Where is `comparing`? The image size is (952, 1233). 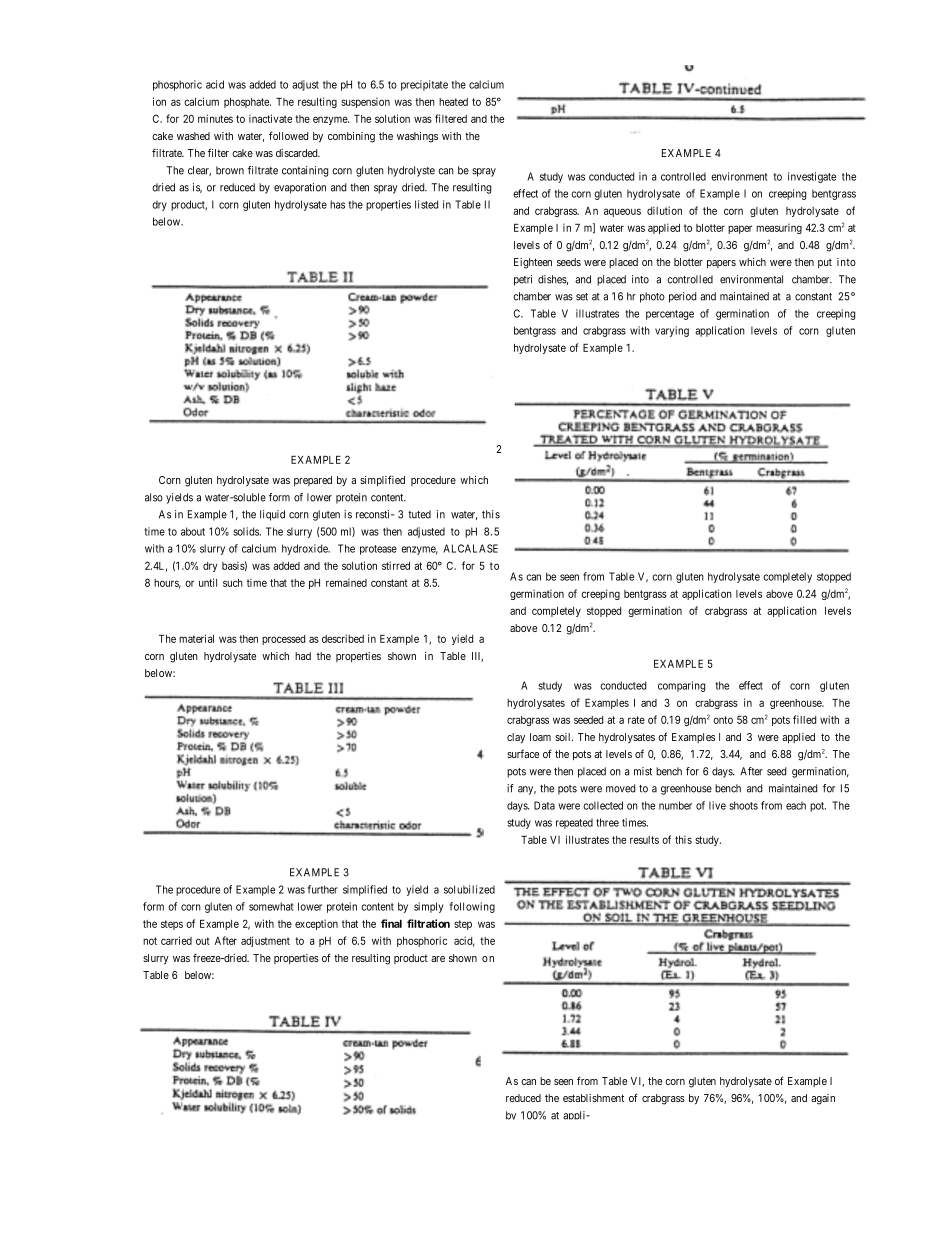 comparing is located at coordinates (681, 686).
